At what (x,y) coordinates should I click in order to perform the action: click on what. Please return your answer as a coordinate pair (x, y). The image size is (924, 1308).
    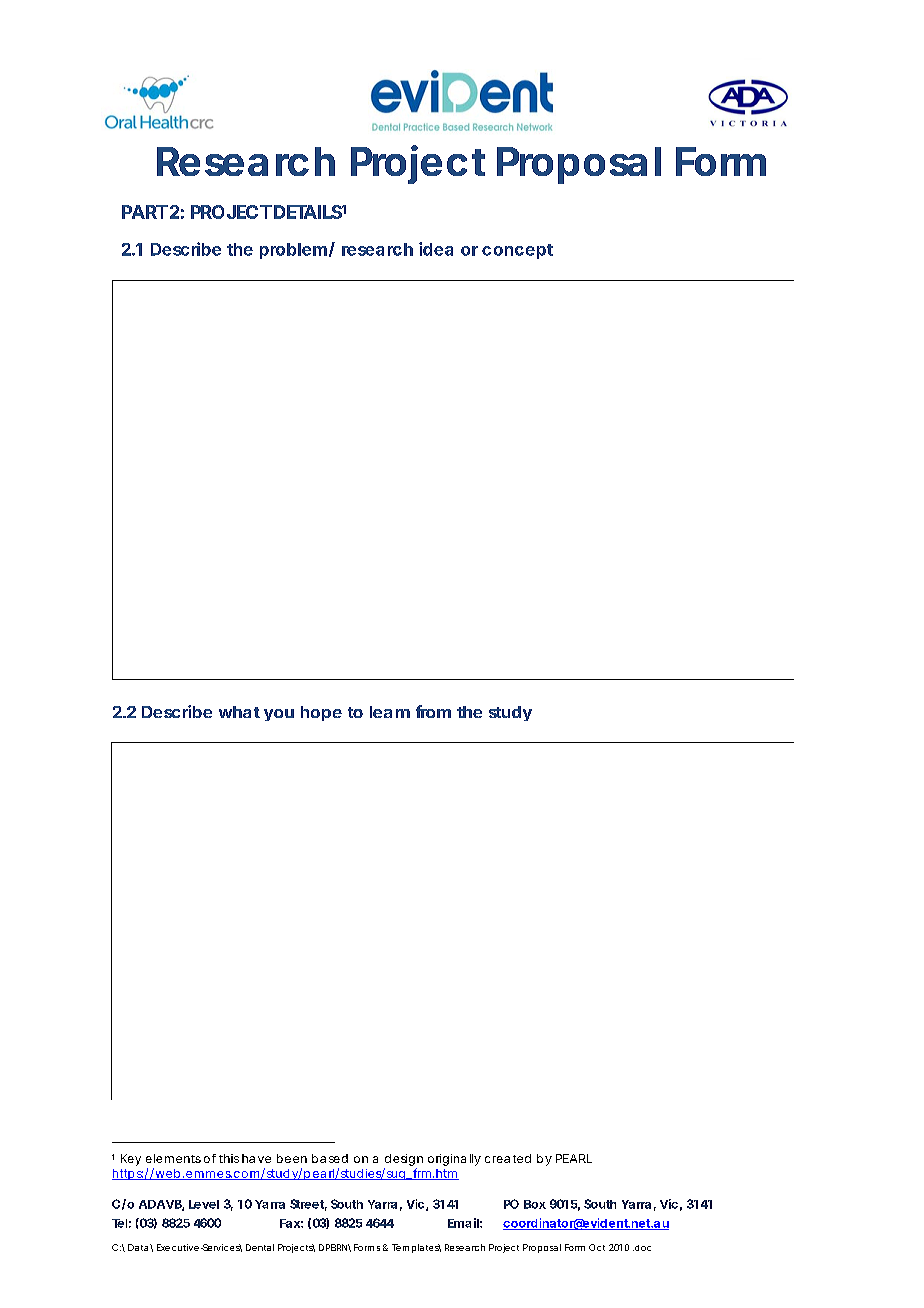
    Looking at the image, I should click on (239, 712).
